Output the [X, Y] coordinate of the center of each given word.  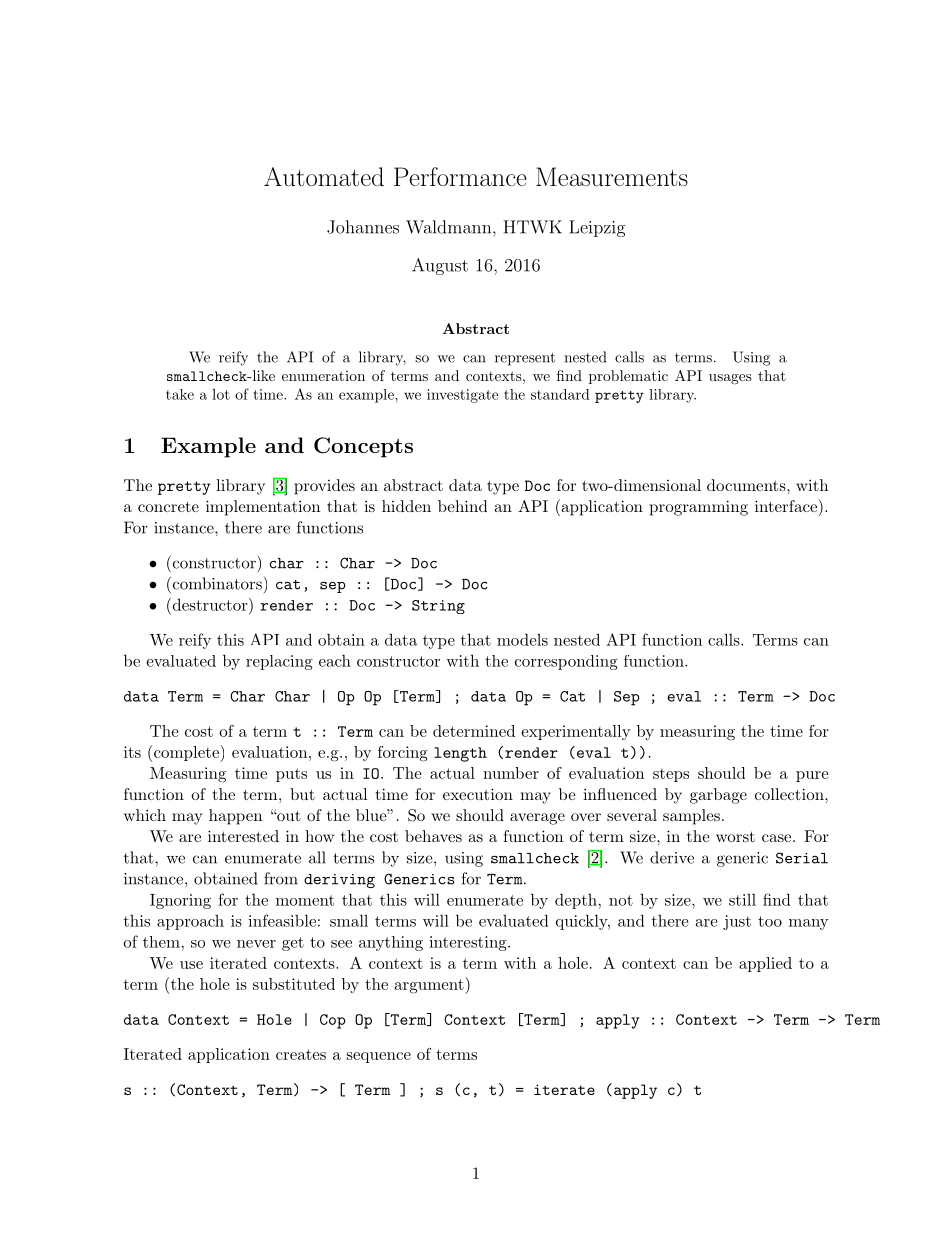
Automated [324, 176]
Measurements [612, 176]
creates [301, 1054]
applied [765, 964]
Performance [460, 176]
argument [430, 985]
